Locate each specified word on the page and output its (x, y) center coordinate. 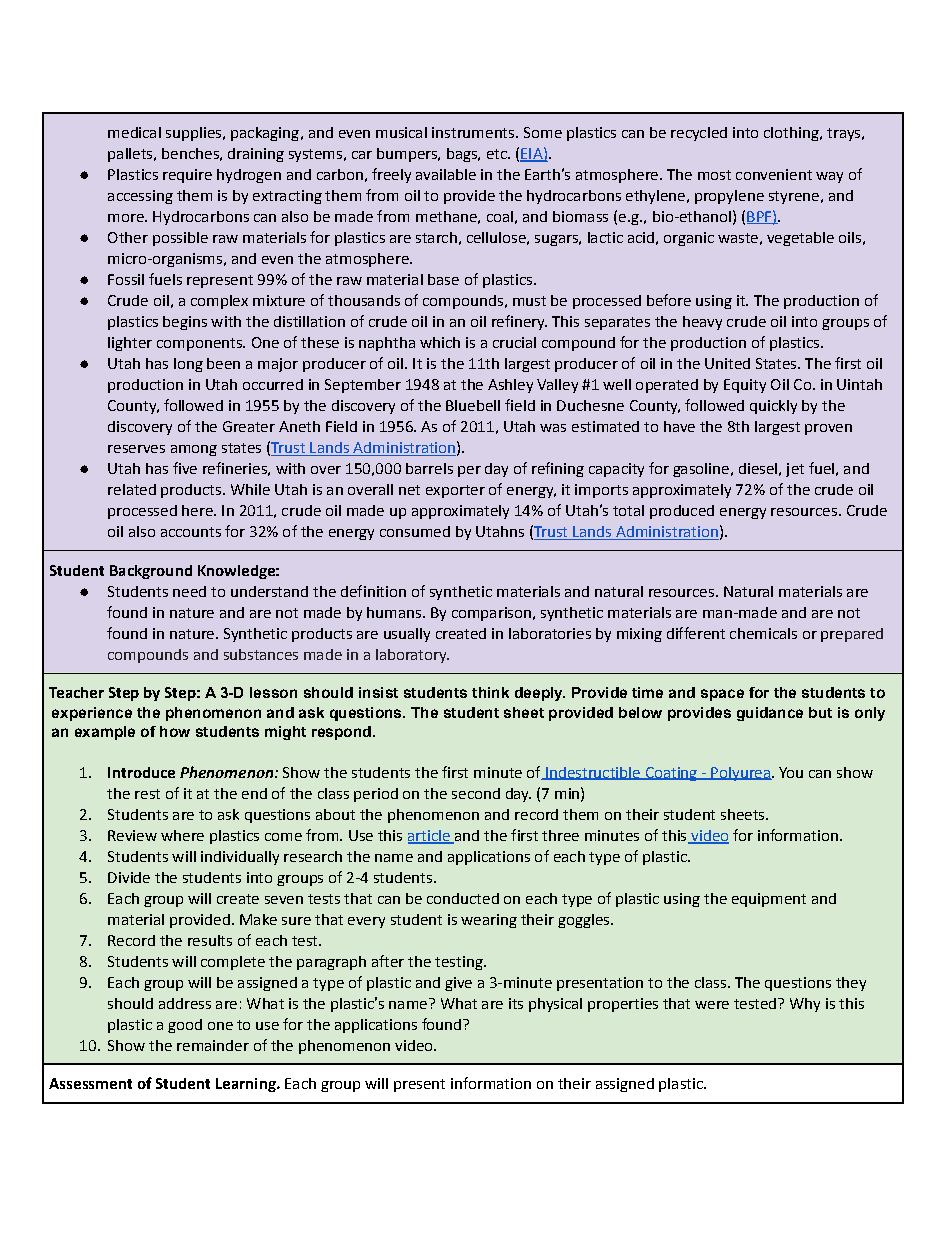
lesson (273, 692)
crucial (514, 342)
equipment (769, 900)
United (727, 363)
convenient (774, 174)
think (490, 692)
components (200, 344)
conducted (463, 898)
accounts (191, 532)
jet (795, 470)
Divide (129, 877)
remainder (213, 1045)
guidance (770, 714)
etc (498, 154)
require (187, 176)
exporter (455, 491)
